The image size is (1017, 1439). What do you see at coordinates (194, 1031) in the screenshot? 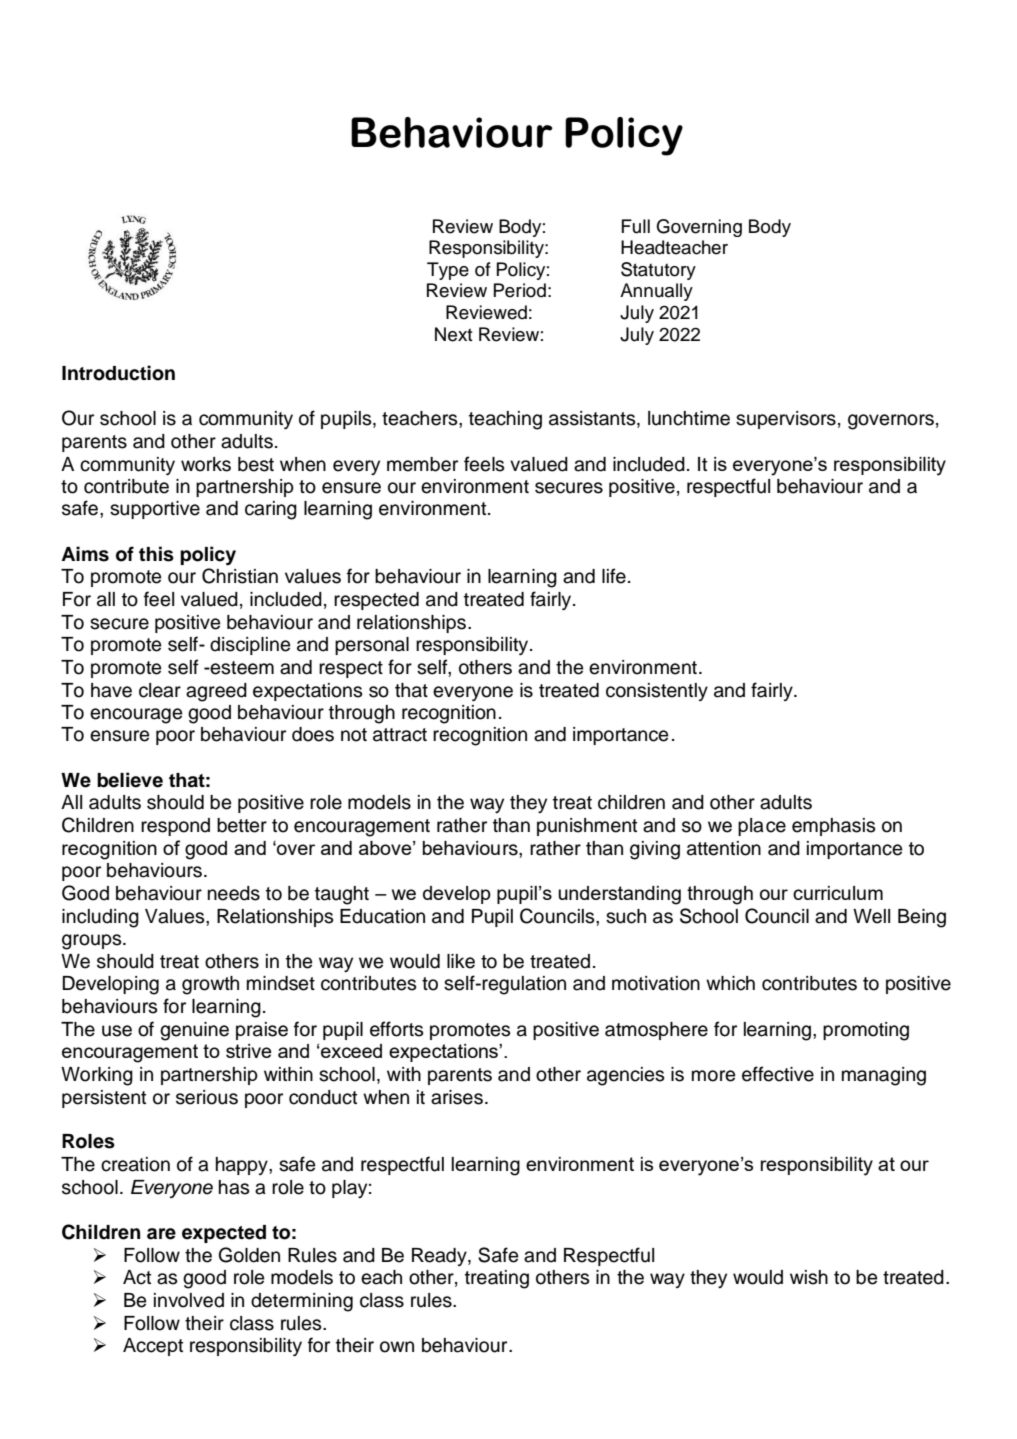
I see `genuine` at bounding box center [194, 1031].
